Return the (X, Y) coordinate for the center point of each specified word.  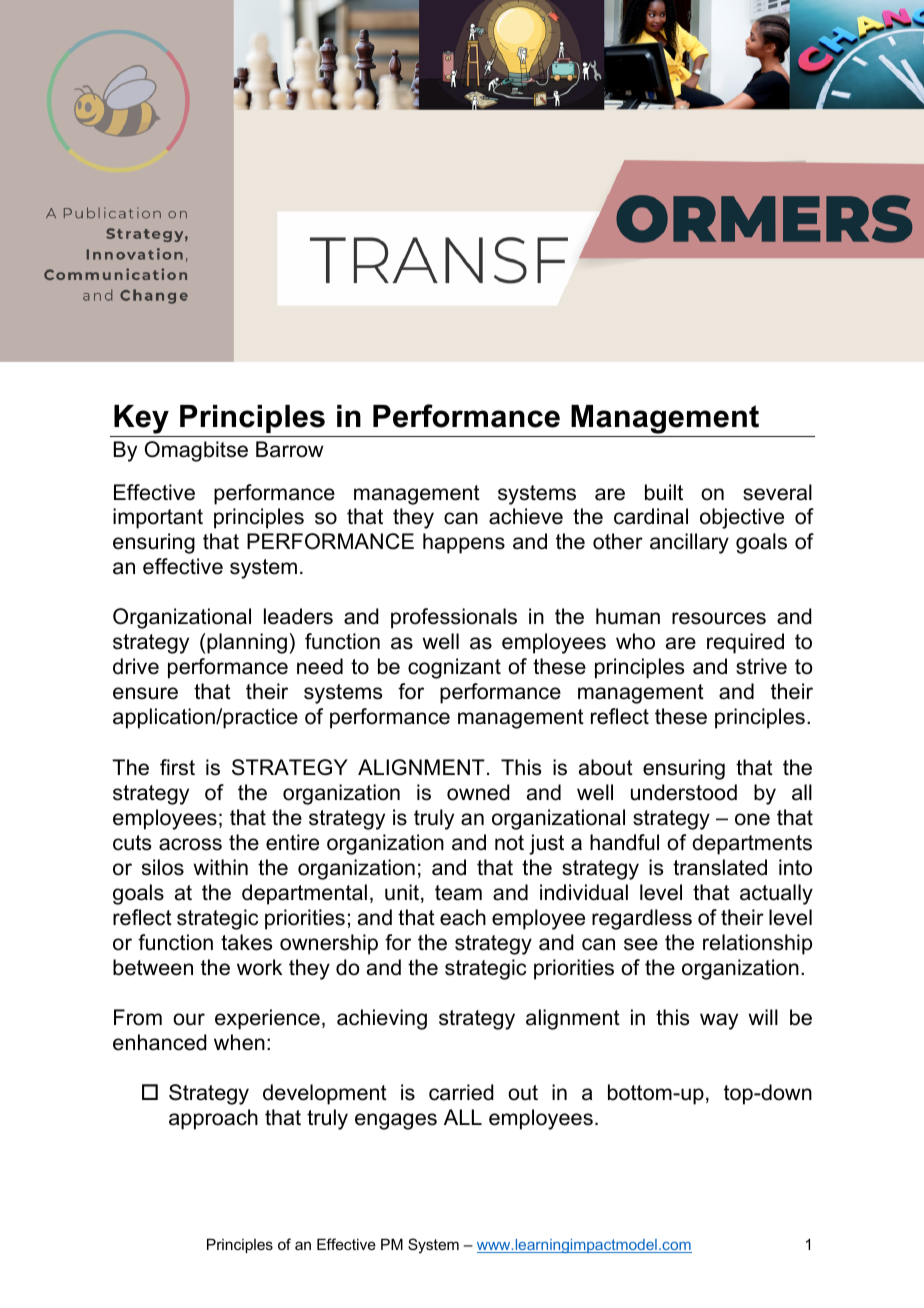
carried (461, 1092)
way (719, 1021)
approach (213, 1119)
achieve (526, 516)
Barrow (290, 449)
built (664, 492)
